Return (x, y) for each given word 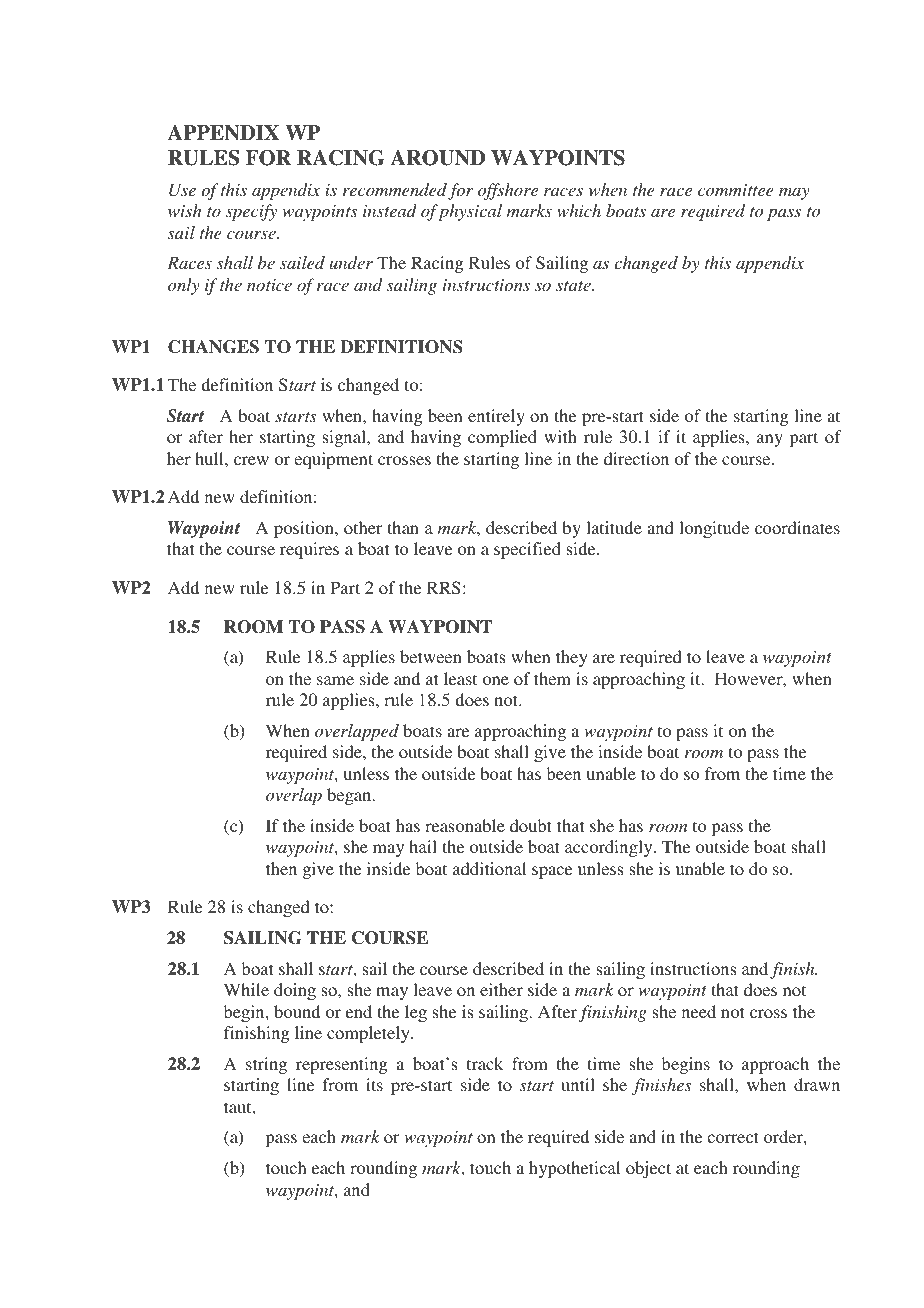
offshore (508, 191)
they (572, 658)
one (496, 680)
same (335, 680)
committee (736, 190)
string (266, 1065)
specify (251, 212)
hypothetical (574, 1169)
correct (733, 1137)
